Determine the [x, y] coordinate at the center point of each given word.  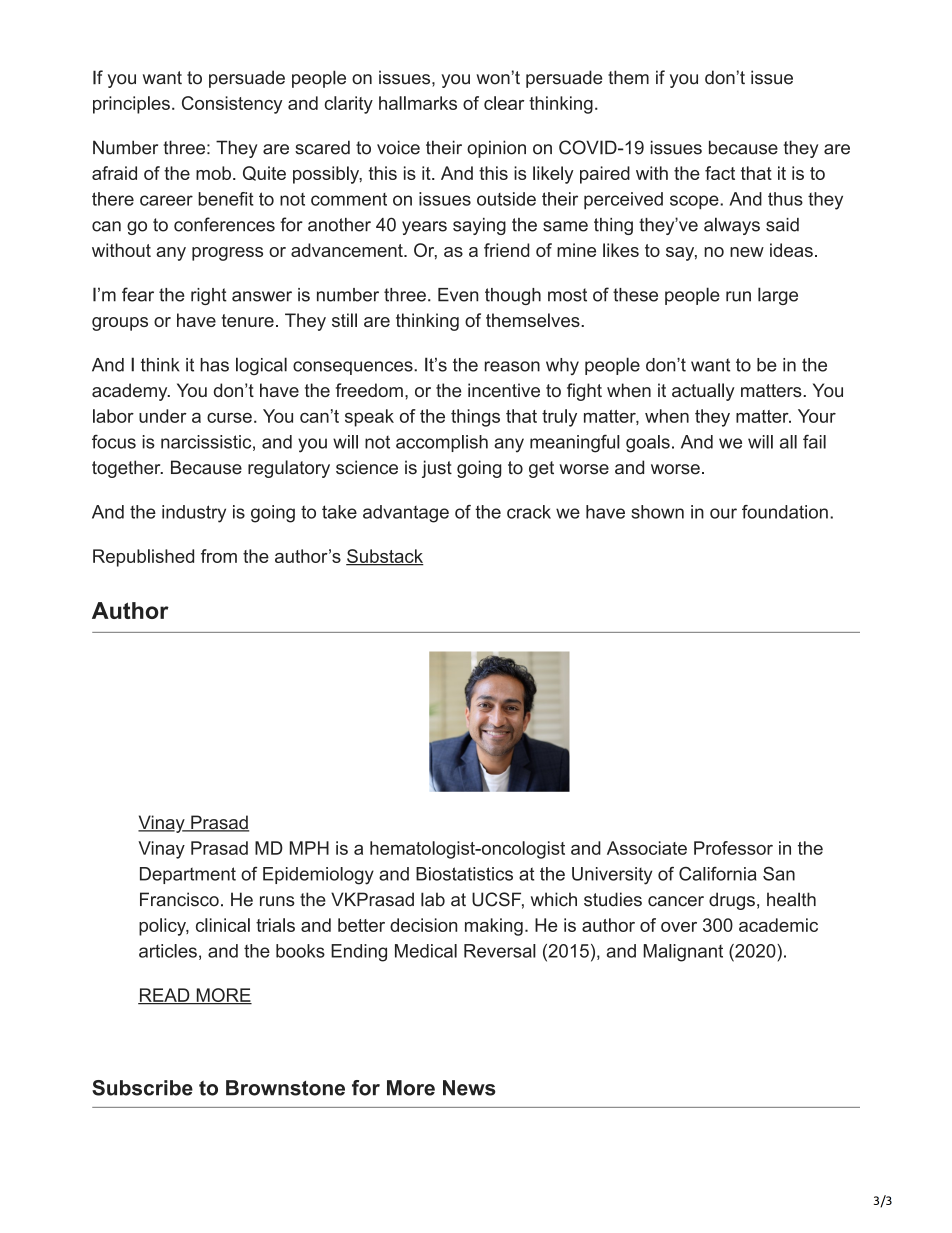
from [219, 556]
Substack [385, 557]
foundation [785, 512]
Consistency [232, 105]
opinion [496, 149]
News [469, 1088]
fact [720, 173]
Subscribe [142, 1088]
